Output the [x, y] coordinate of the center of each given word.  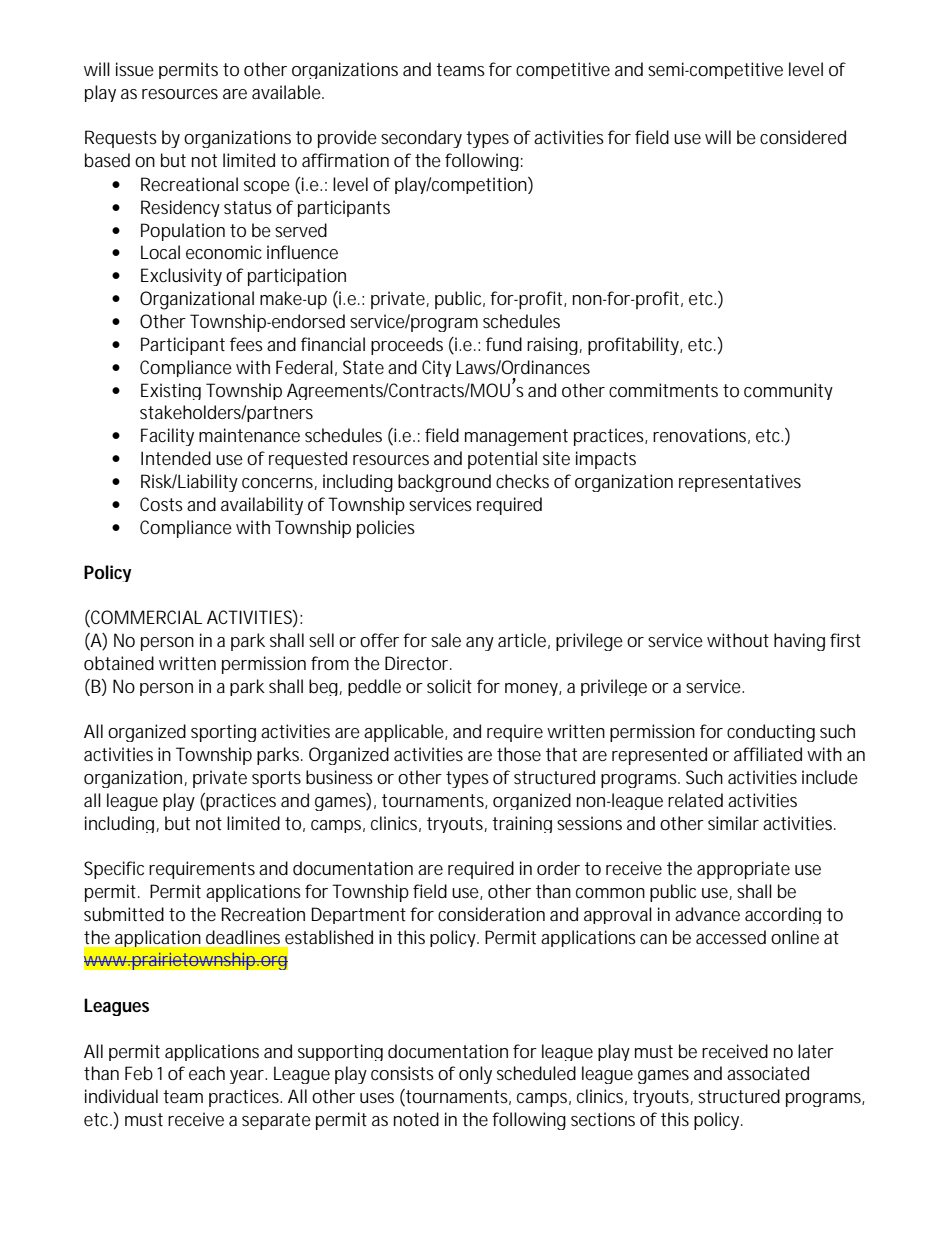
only [475, 1075]
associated [768, 1073]
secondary [421, 139]
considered [803, 137]
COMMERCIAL [145, 618]
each [207, 1073]
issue [135, 69]
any [480, 644]
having [799, 642]
